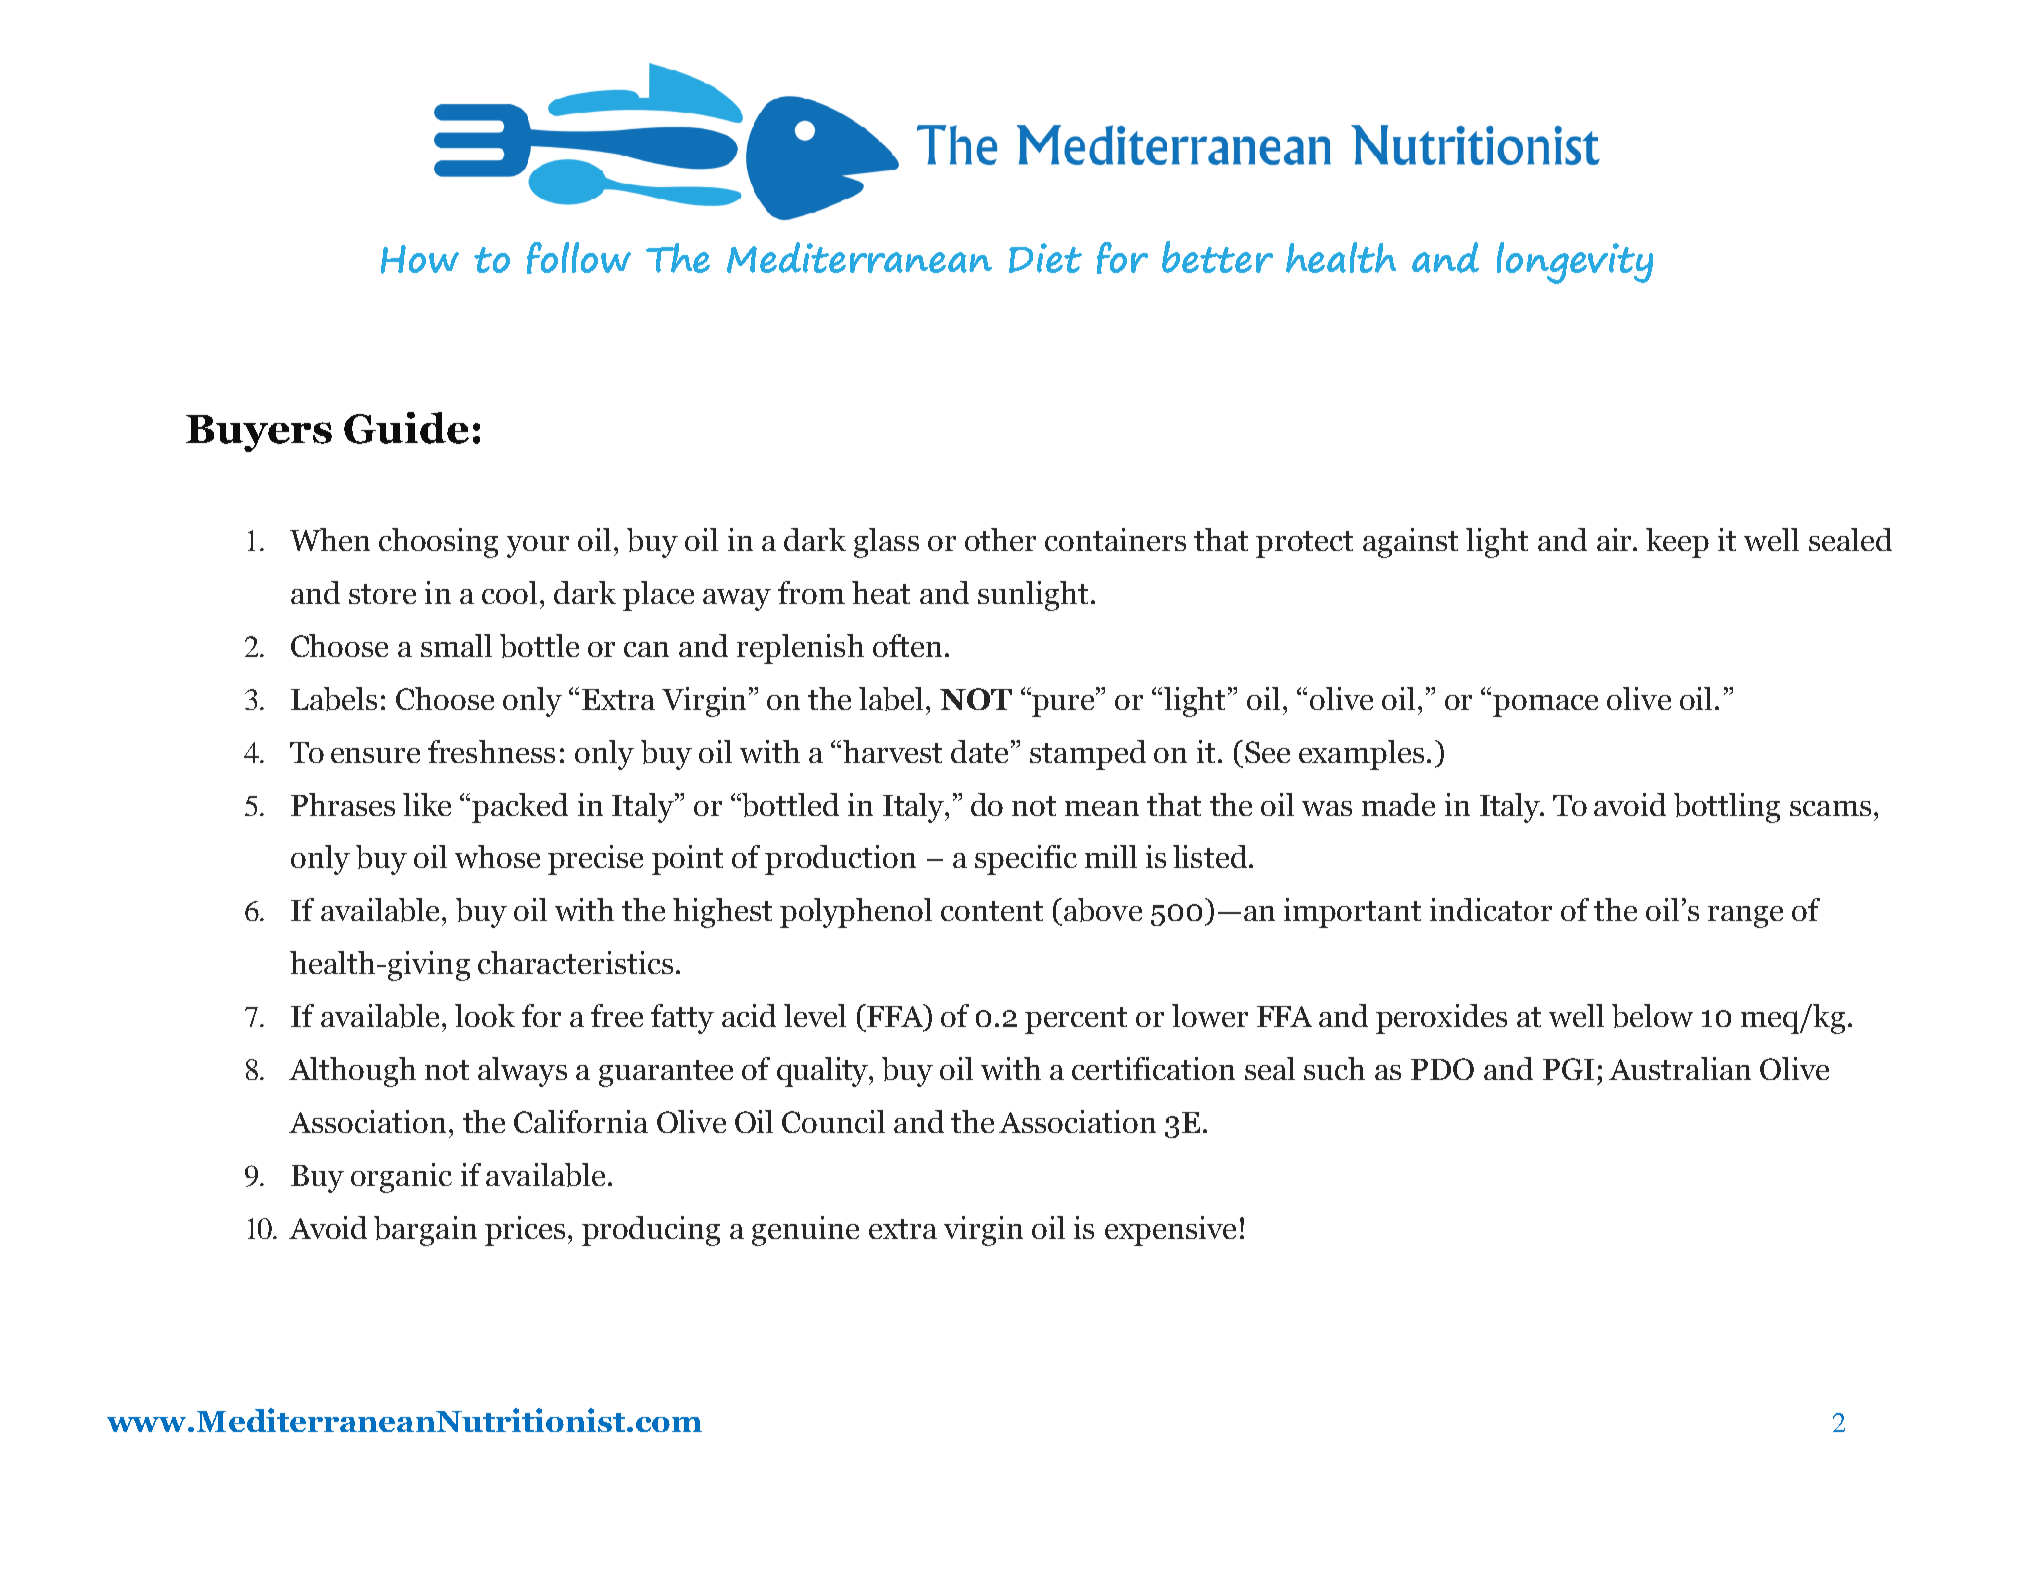  What do you see at coordinates (1076, 1020) in the page?
I see `percent` at bounding box center [1076, 1020].
